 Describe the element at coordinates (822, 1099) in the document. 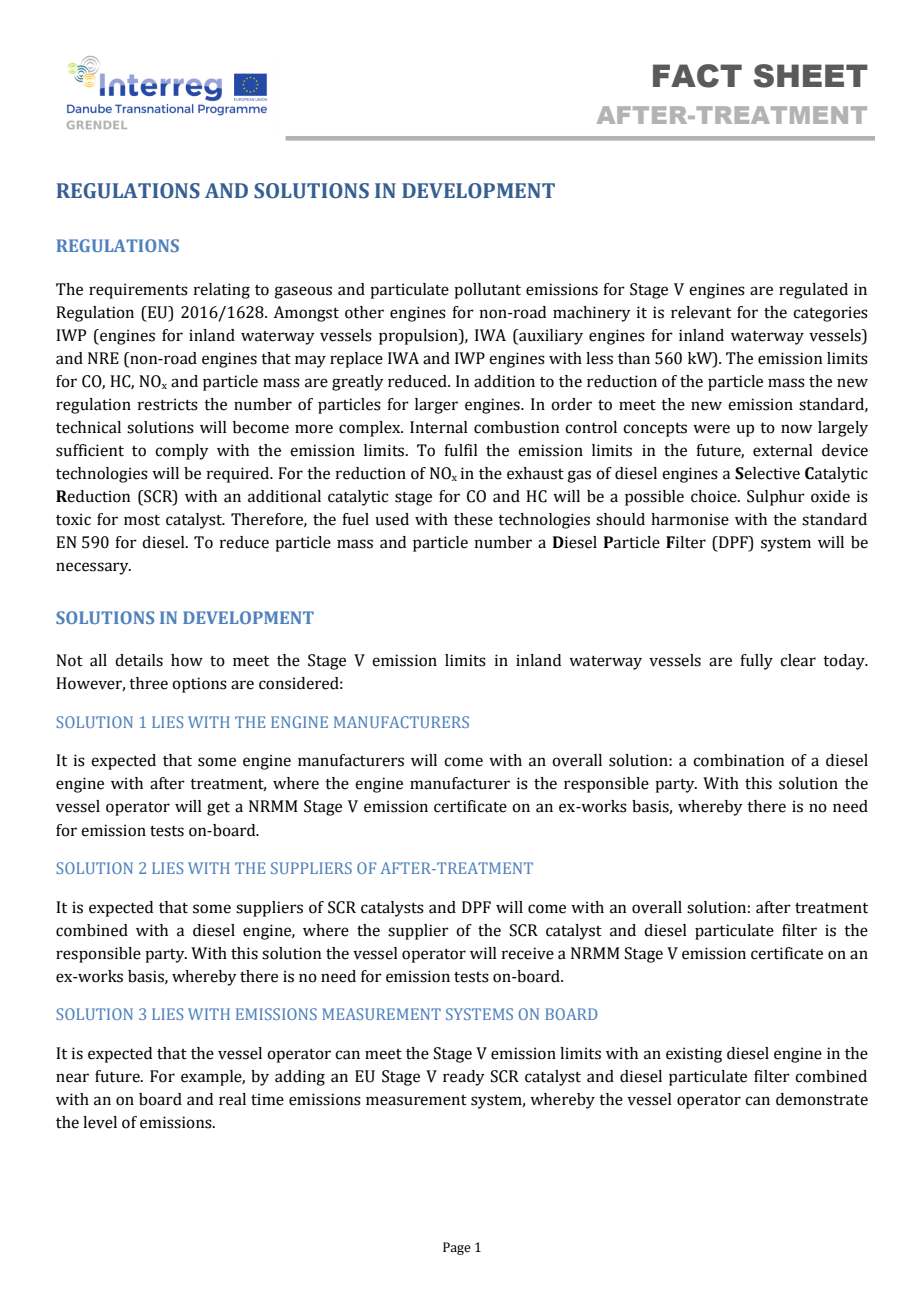

I see `demonstrate` at that location.
